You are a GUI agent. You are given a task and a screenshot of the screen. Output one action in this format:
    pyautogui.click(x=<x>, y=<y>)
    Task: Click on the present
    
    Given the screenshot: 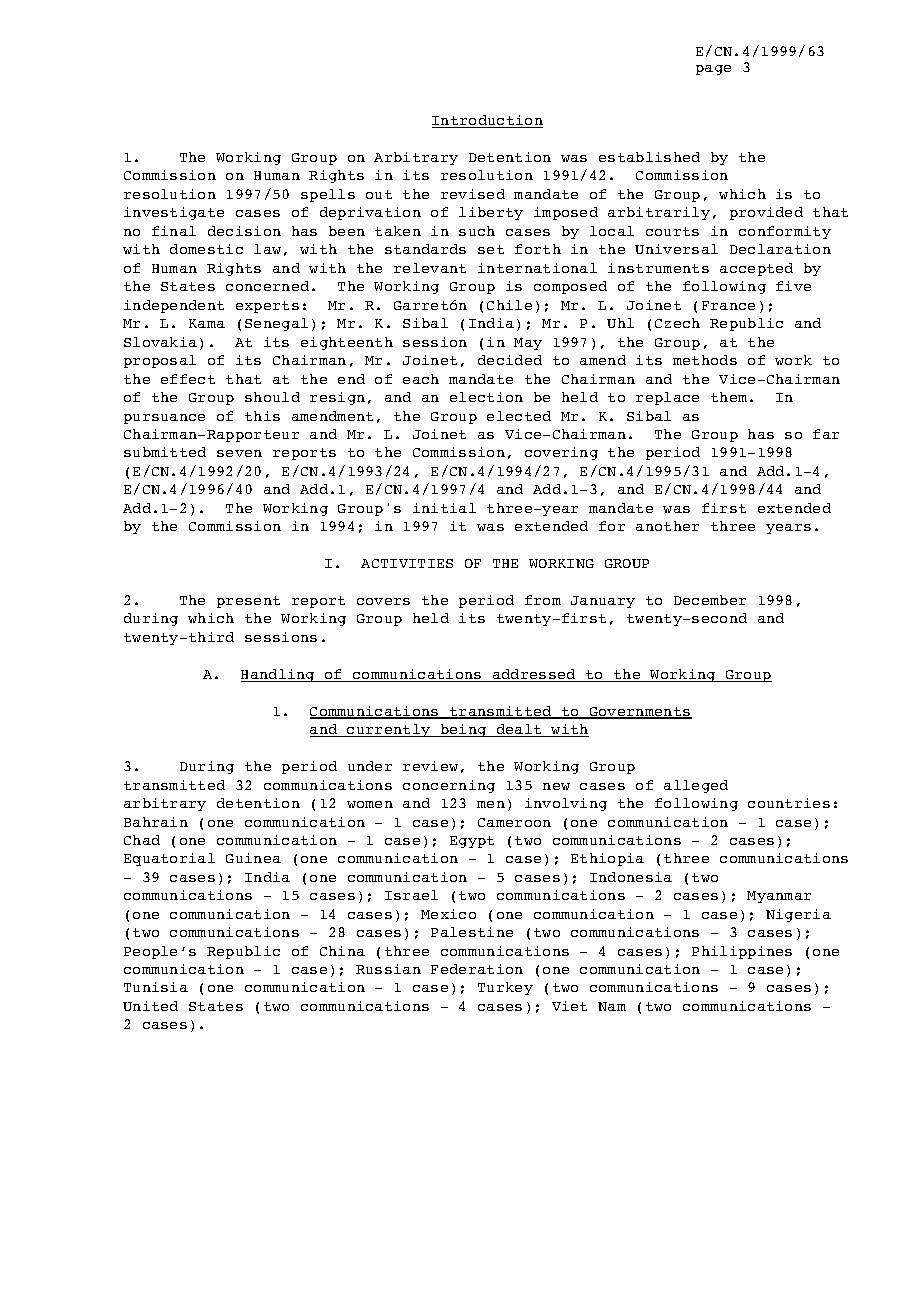 What is the action you would take?
    pyautogui.click(x=248, y=602)
